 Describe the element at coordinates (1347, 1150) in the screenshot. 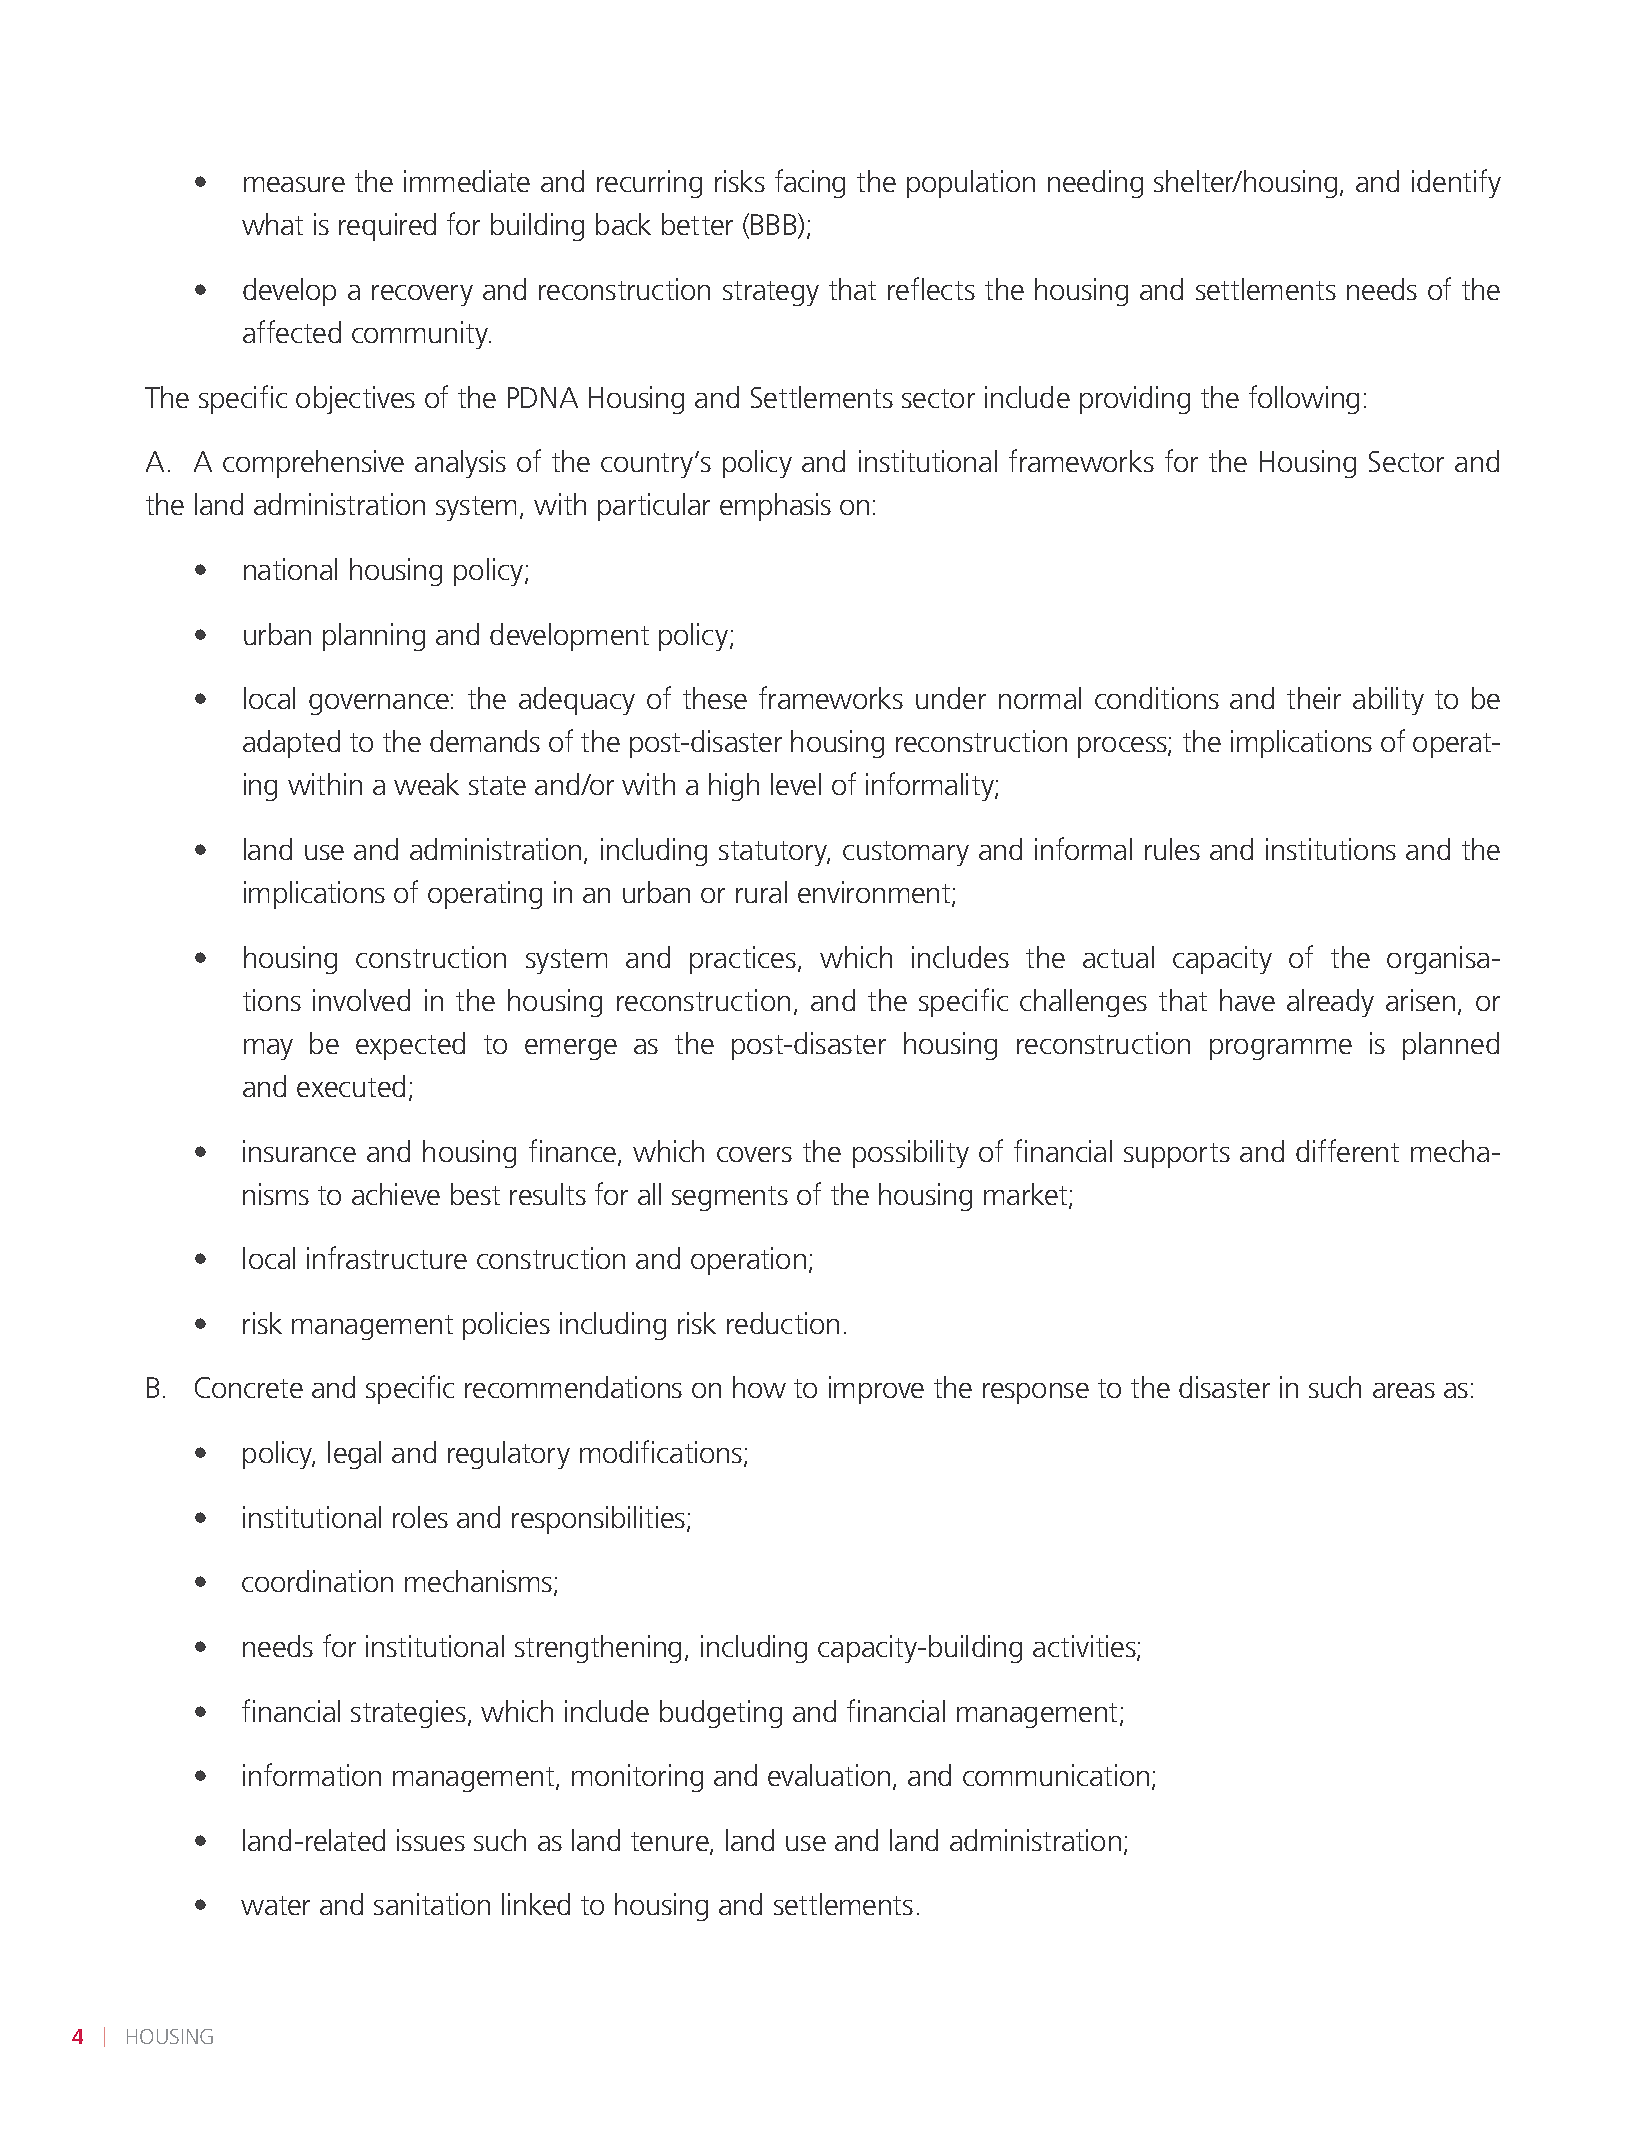

I see `different` at that location.
